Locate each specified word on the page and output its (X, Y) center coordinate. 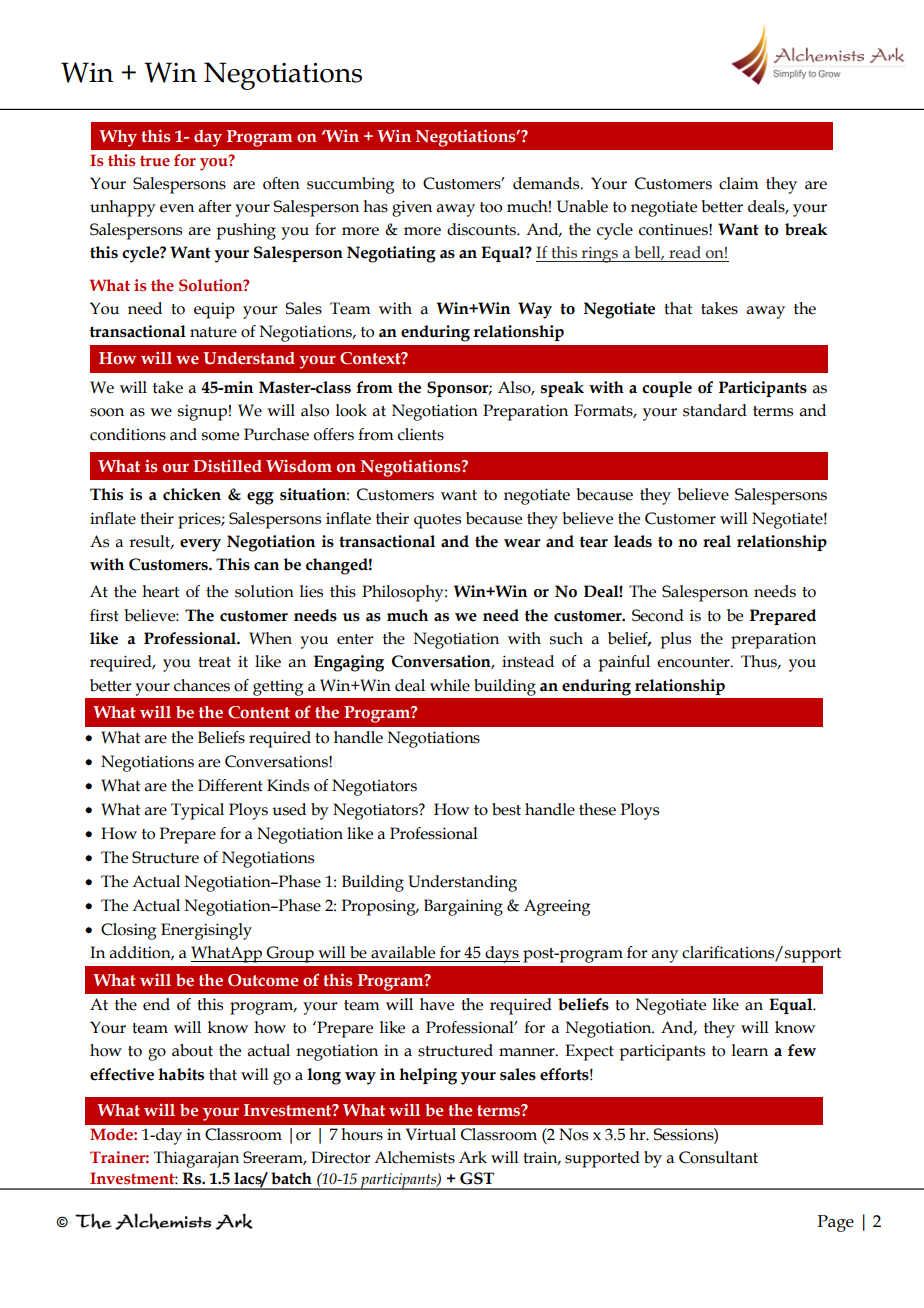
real (717, 541)
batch (291, 1178)
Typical (197, 811)
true (155, 161)
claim (739, 183)
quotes (437, 521)
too (491, 207)
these (597, 809)
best (506, 809)
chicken (192, 494)
